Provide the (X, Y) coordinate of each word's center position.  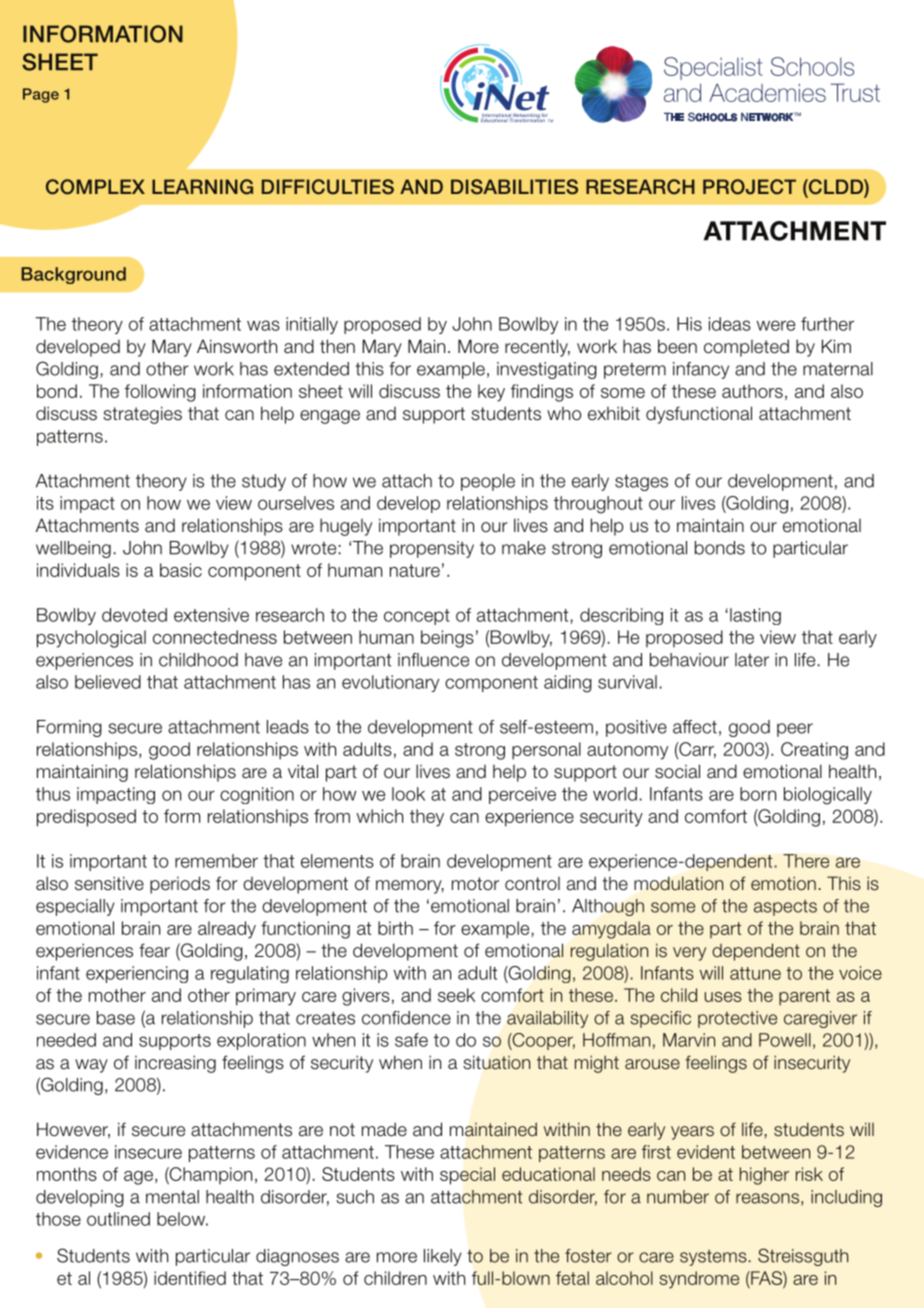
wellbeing (73, 549)
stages (641, 482)
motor (475, 884)
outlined (118, 1219)
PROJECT (749, 187)
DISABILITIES (514, 187)
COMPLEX (95, 187)
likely (443, 1257)
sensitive (109, 883)
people (488, 482)
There (806, 861)
